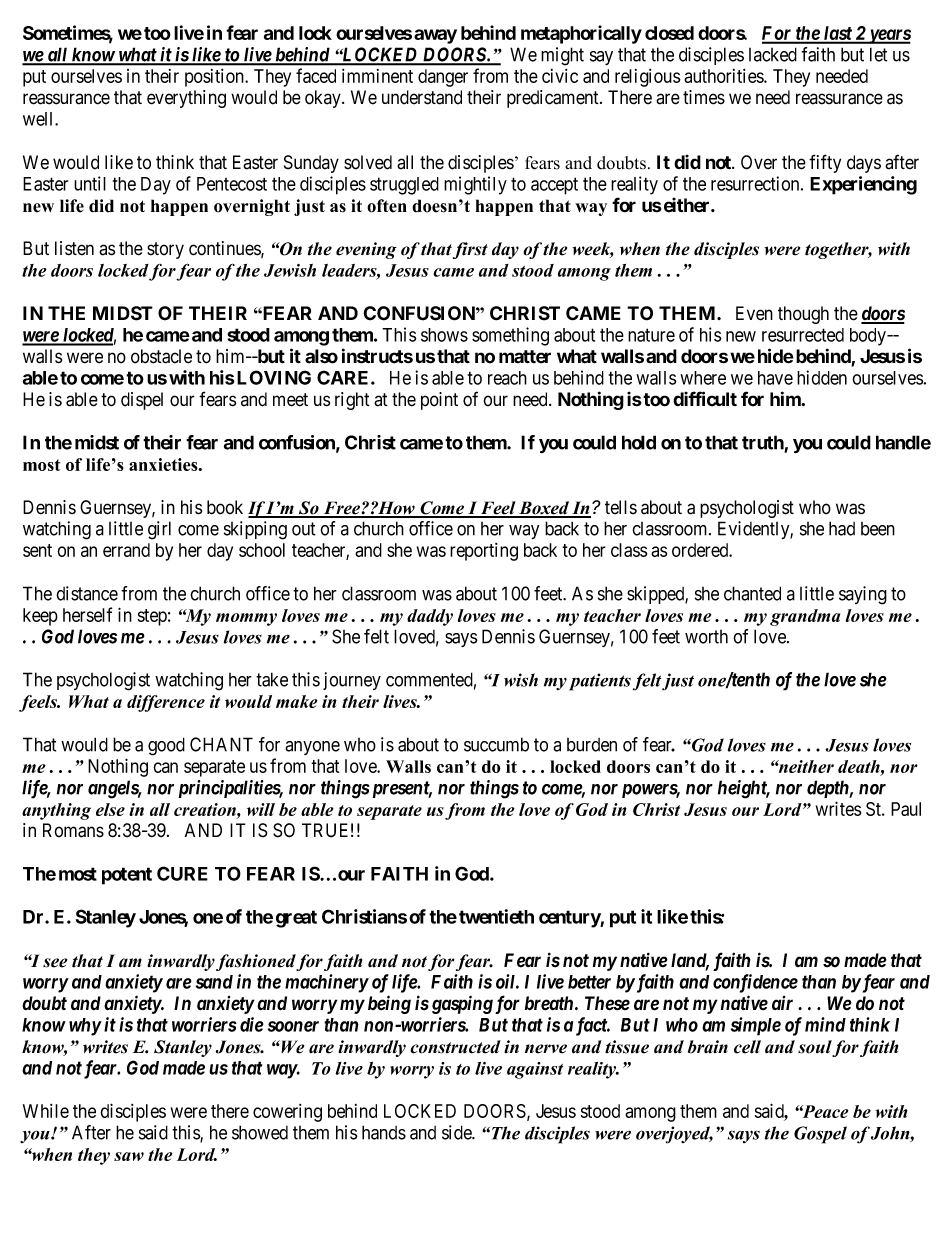  What do you see at coordinates (820, 1135) in the screenshot?
I see `Gospel` at bounding box center [820, 1135].
